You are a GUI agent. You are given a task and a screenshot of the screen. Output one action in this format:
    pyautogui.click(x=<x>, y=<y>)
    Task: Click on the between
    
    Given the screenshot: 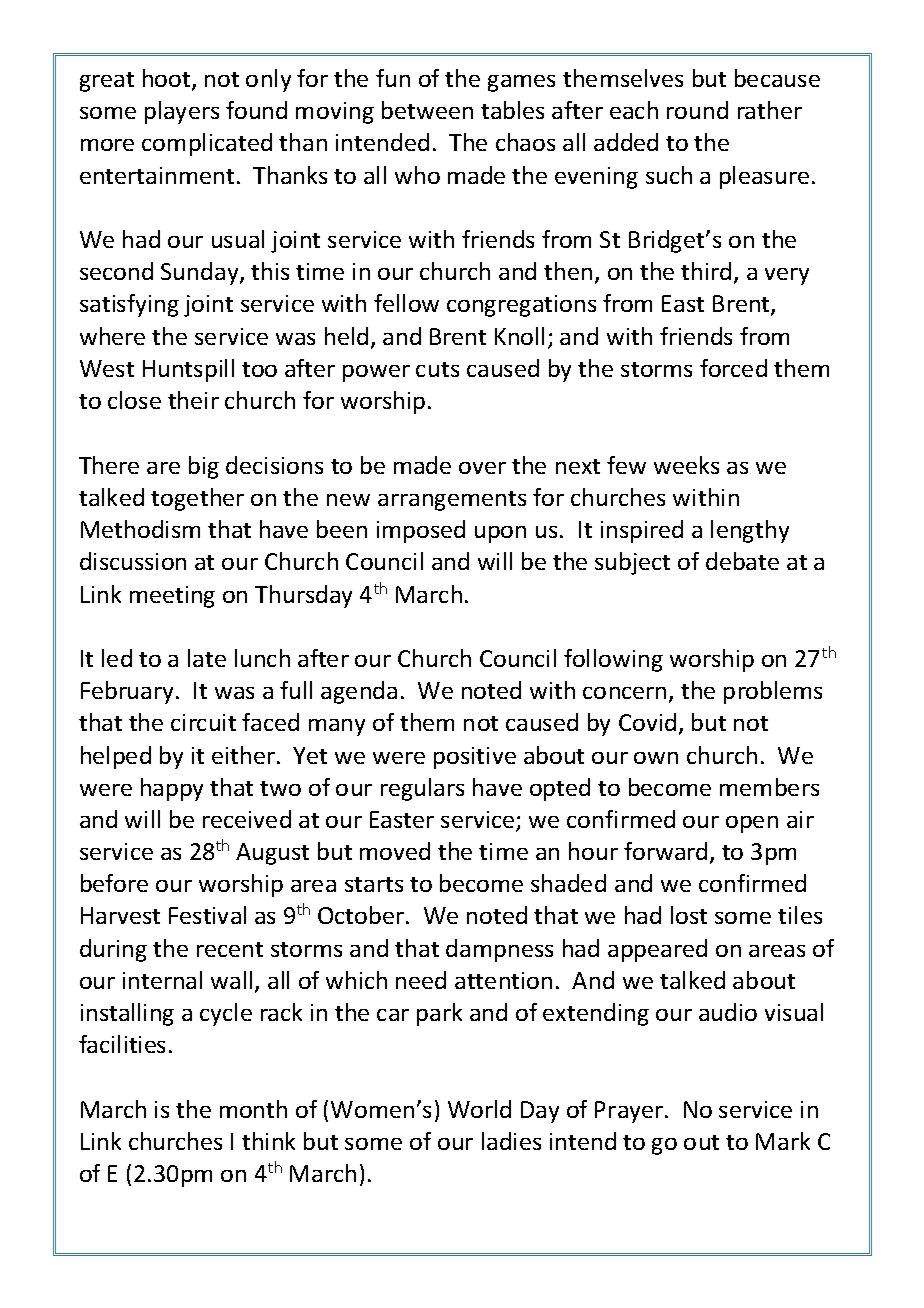 What is the action you would take?
    pyautogui.click(x=427, y=110)
